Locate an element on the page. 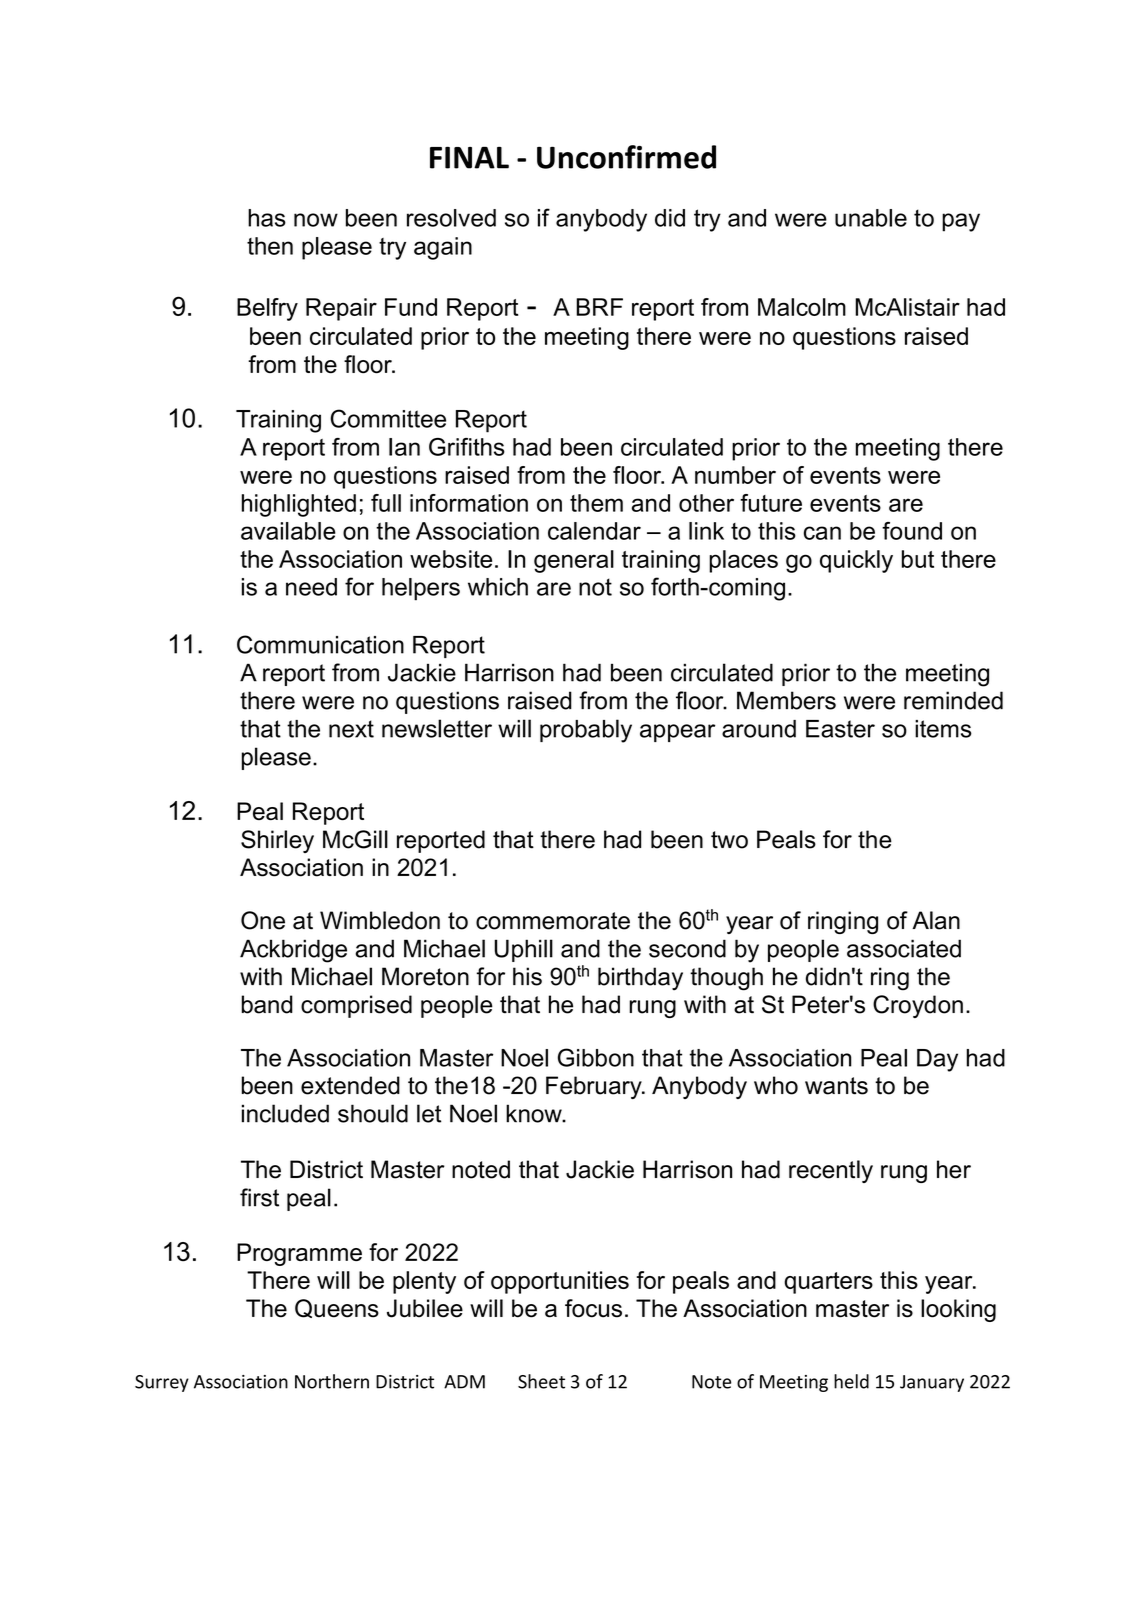 The image size is (1145, 1619). Communication is located at coordinates (320, 644).
